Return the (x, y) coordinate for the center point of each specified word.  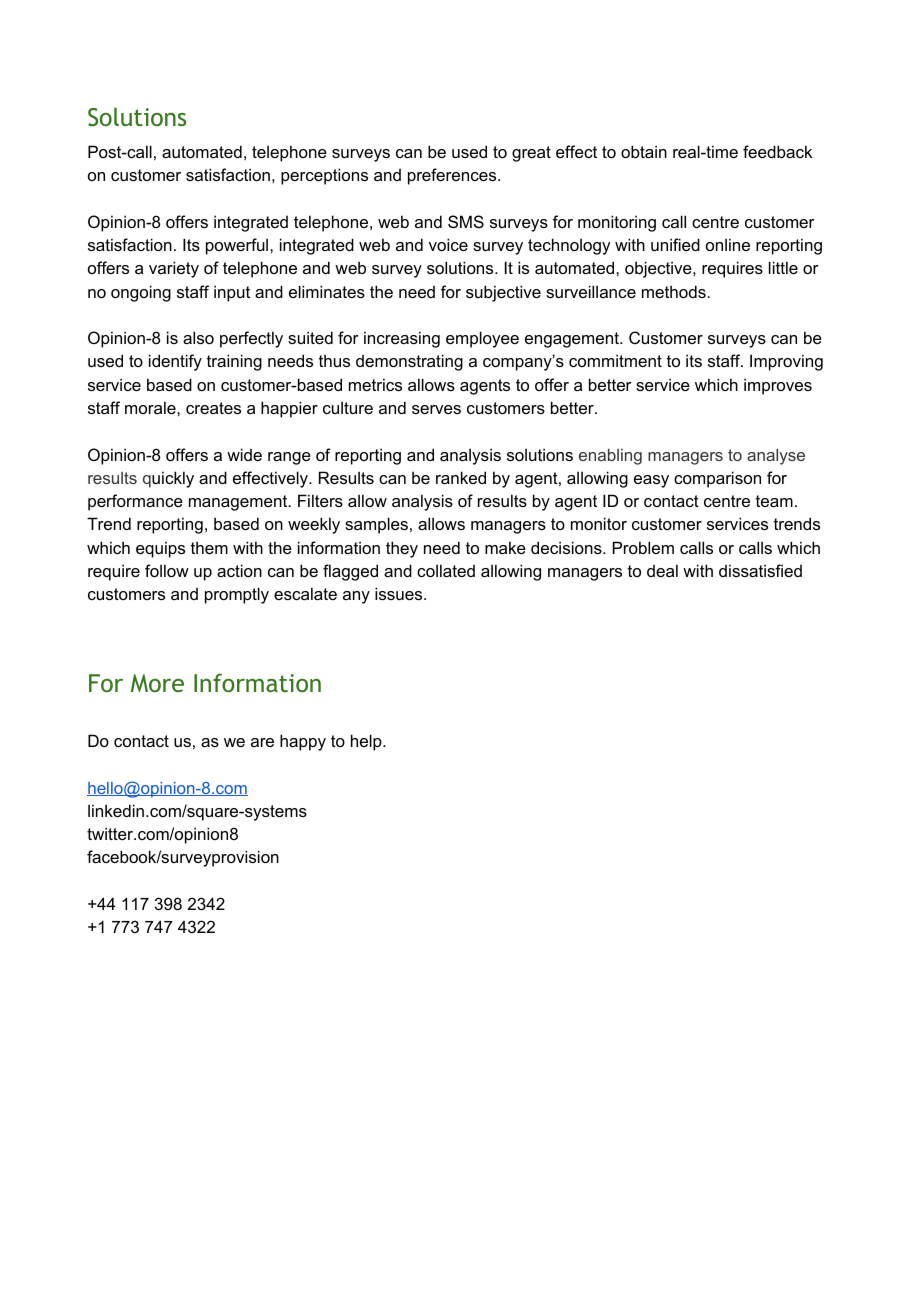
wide (244, 454)
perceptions (324, 176)
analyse (776, 457)
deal (662, 570)
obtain (644, 151)
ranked (461, 477)
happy (303, 742)
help (367, 742)
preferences (453, 176)
